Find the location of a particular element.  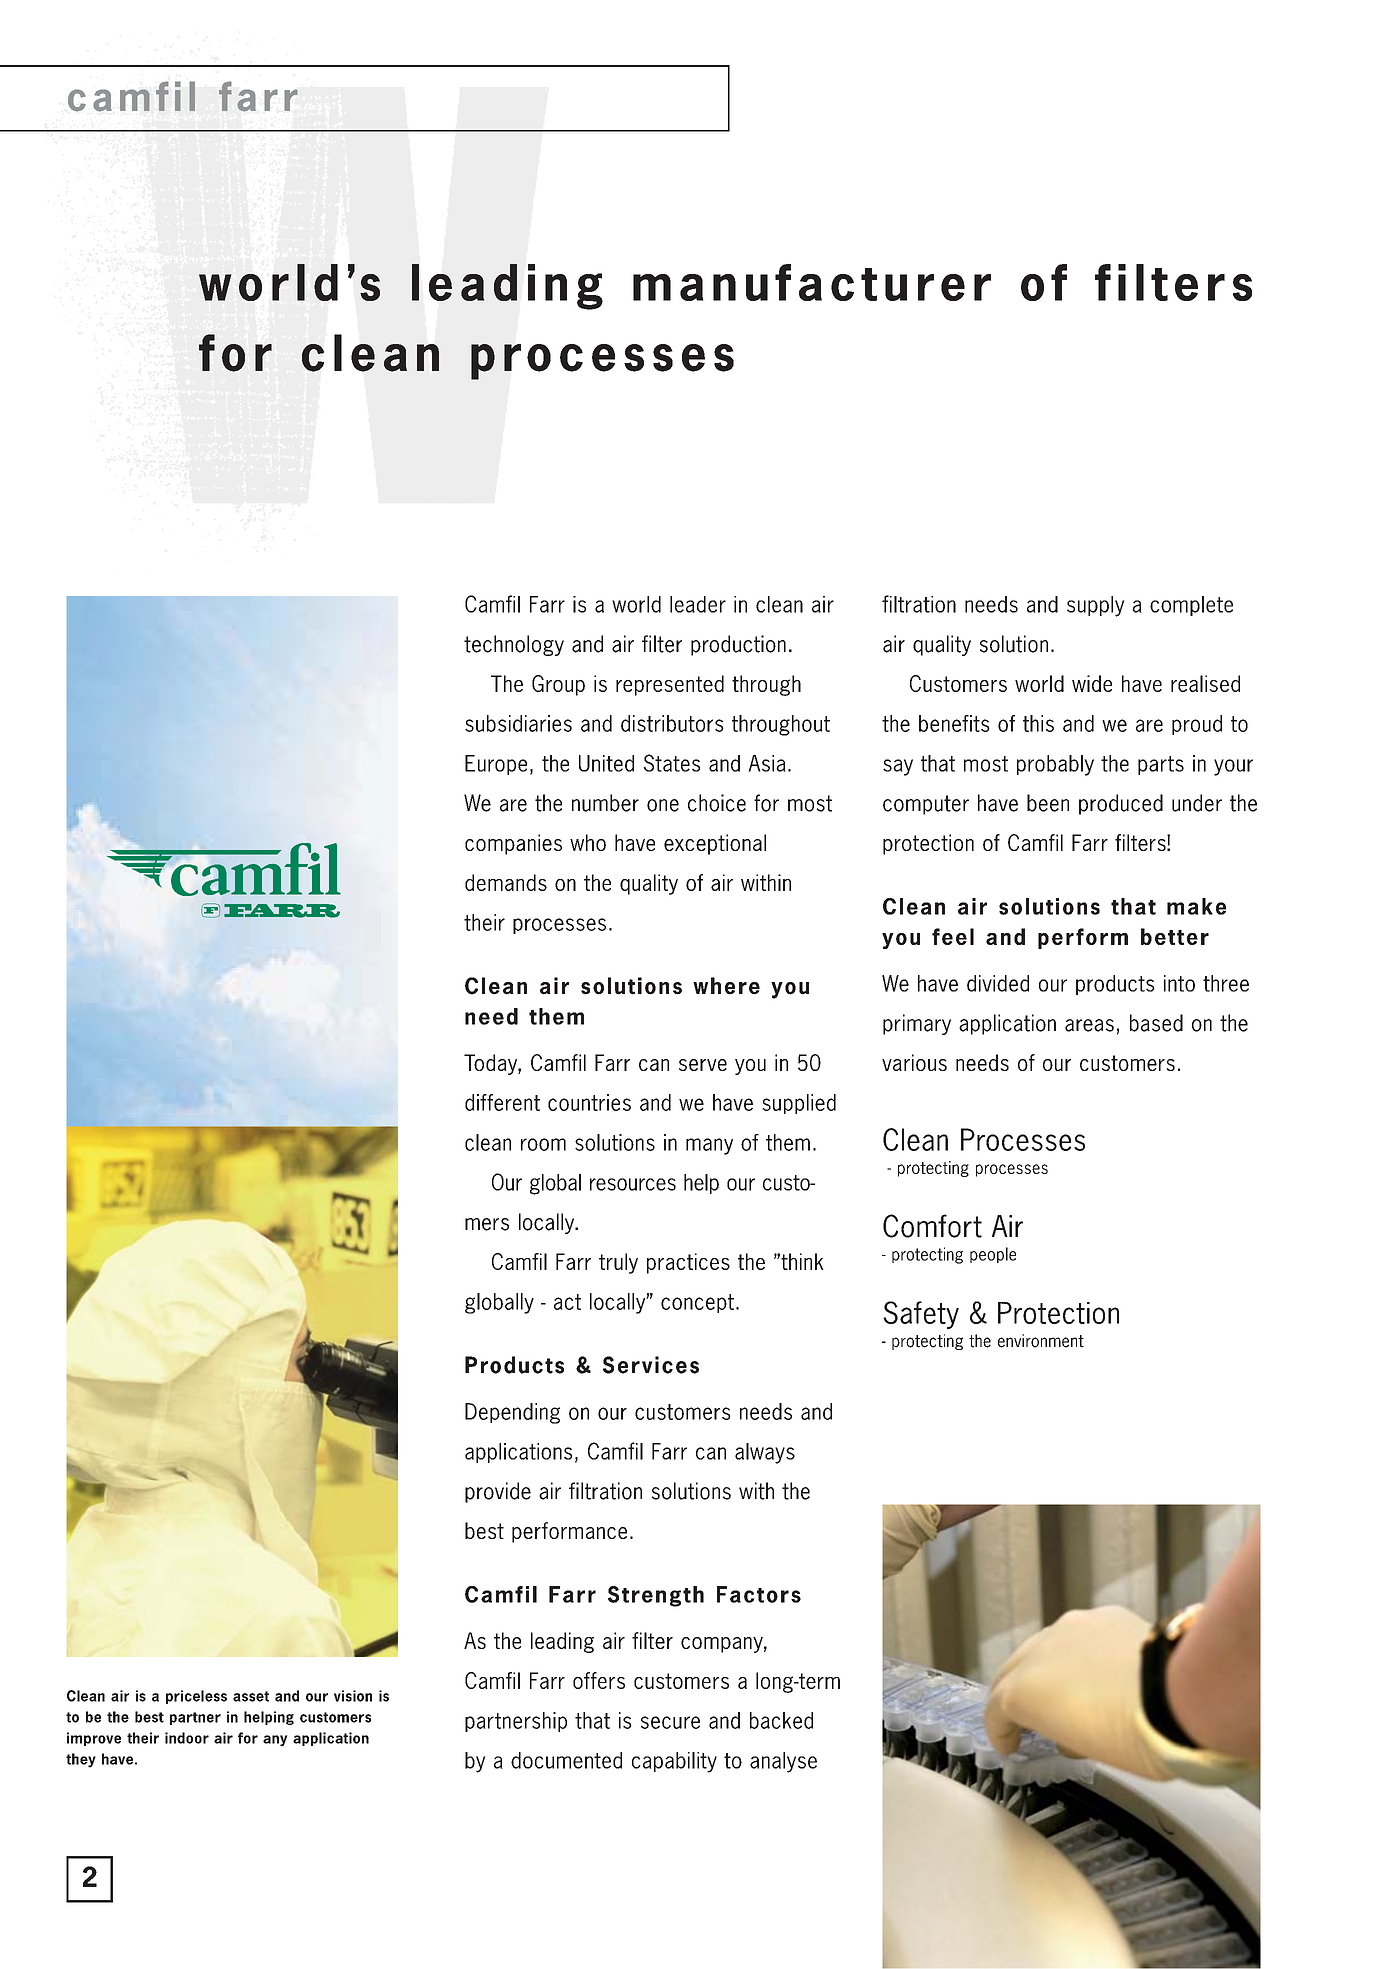

technology is located at coordinates (514, 645).
